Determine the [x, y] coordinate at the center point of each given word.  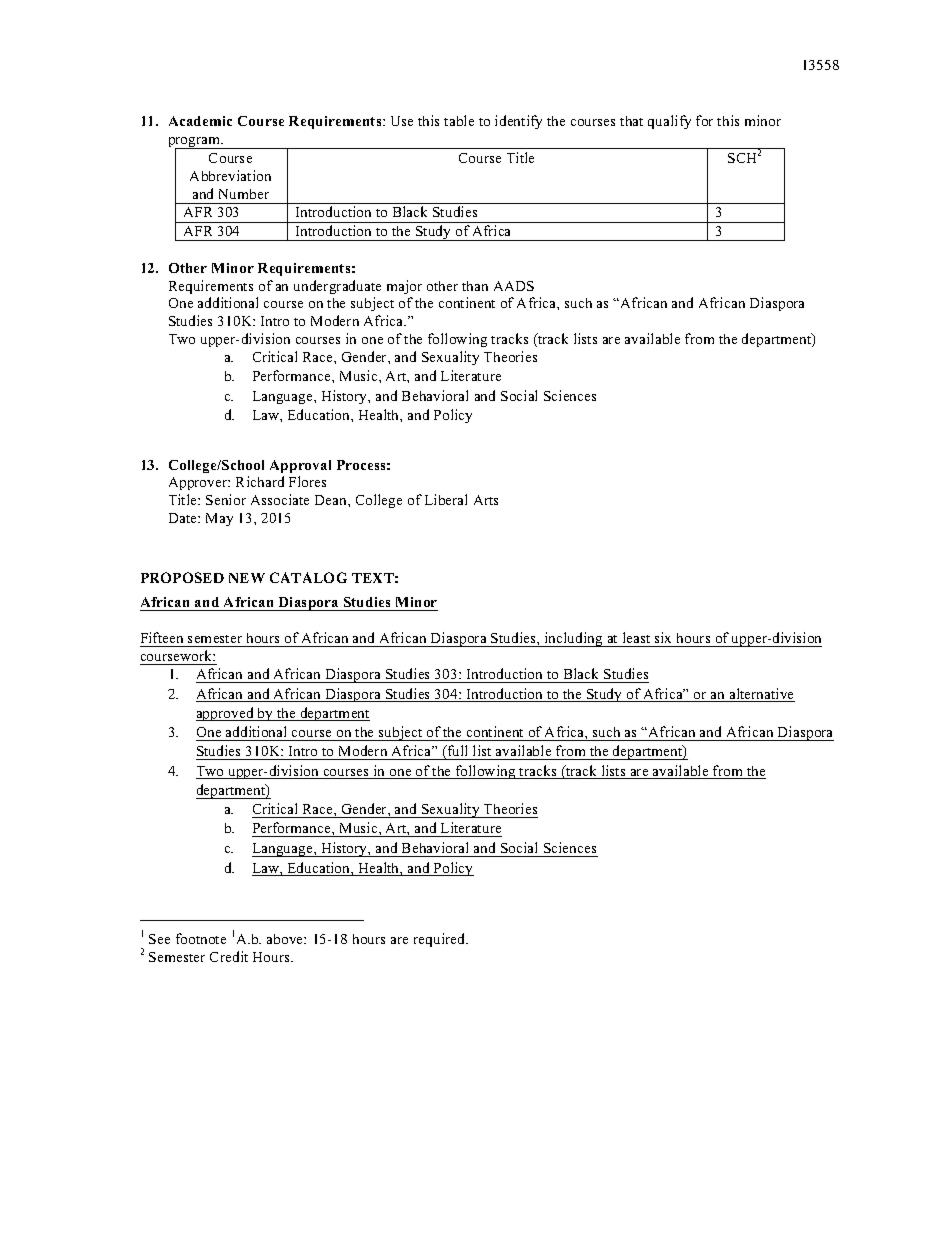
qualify [669, 122]
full [458, 752]
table [459, 120]
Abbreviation [230, 175]
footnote [201, 938]
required [441, 940]
